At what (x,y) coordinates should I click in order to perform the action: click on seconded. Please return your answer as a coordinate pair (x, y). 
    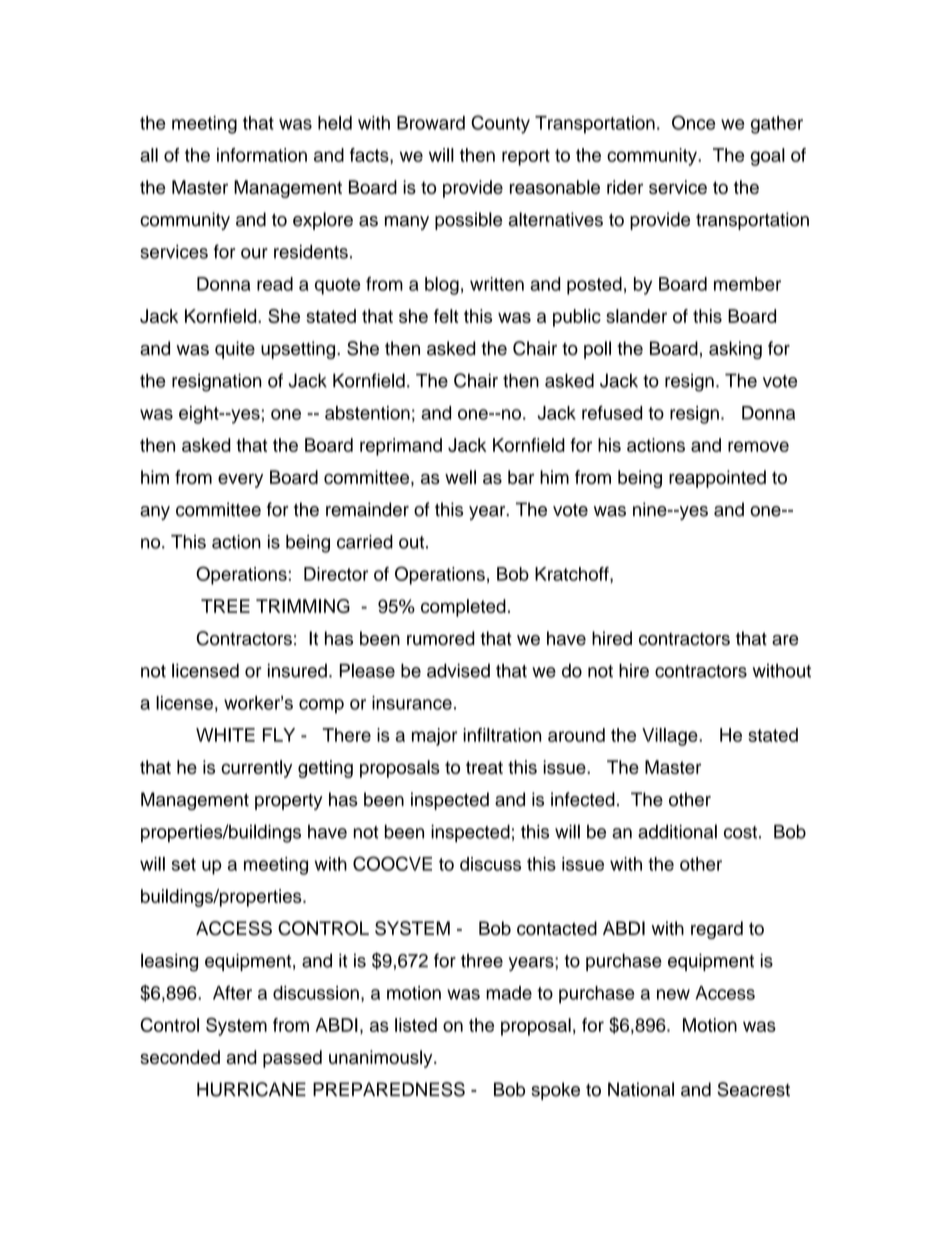
    Looking at the image, I should click on (180, 1057).
